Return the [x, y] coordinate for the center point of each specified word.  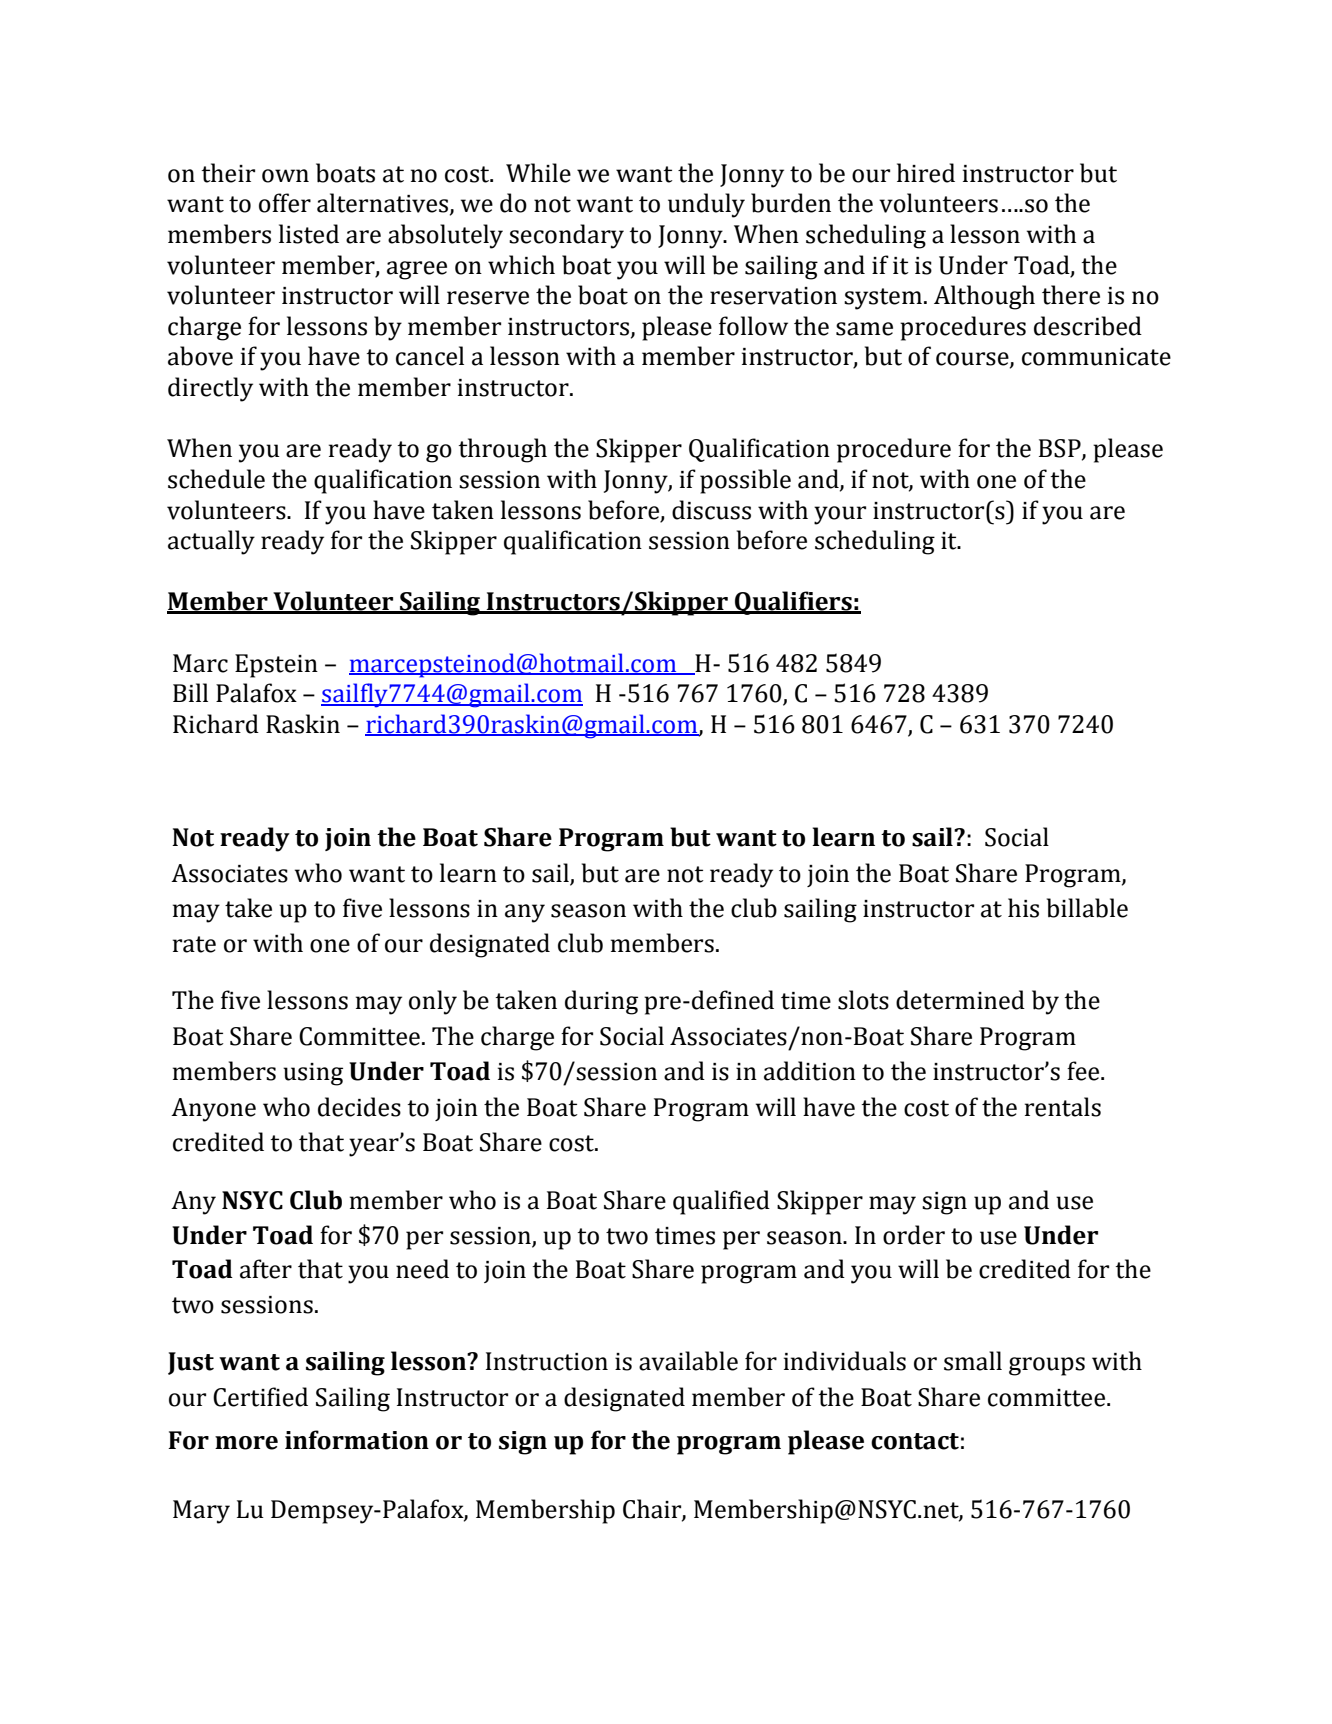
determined [960, 1000]
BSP [1061, 449]
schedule [216, 479]
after [266, 1269]
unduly [706, 205]
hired [926, 173]
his [1023, 908]
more [246, 1443]
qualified [721, 1202]
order [914, 1235]
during [601, 1002]
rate [194, 944]
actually [211, 542]
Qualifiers [793, 603]
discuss [711, 510]
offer [285, 203]
